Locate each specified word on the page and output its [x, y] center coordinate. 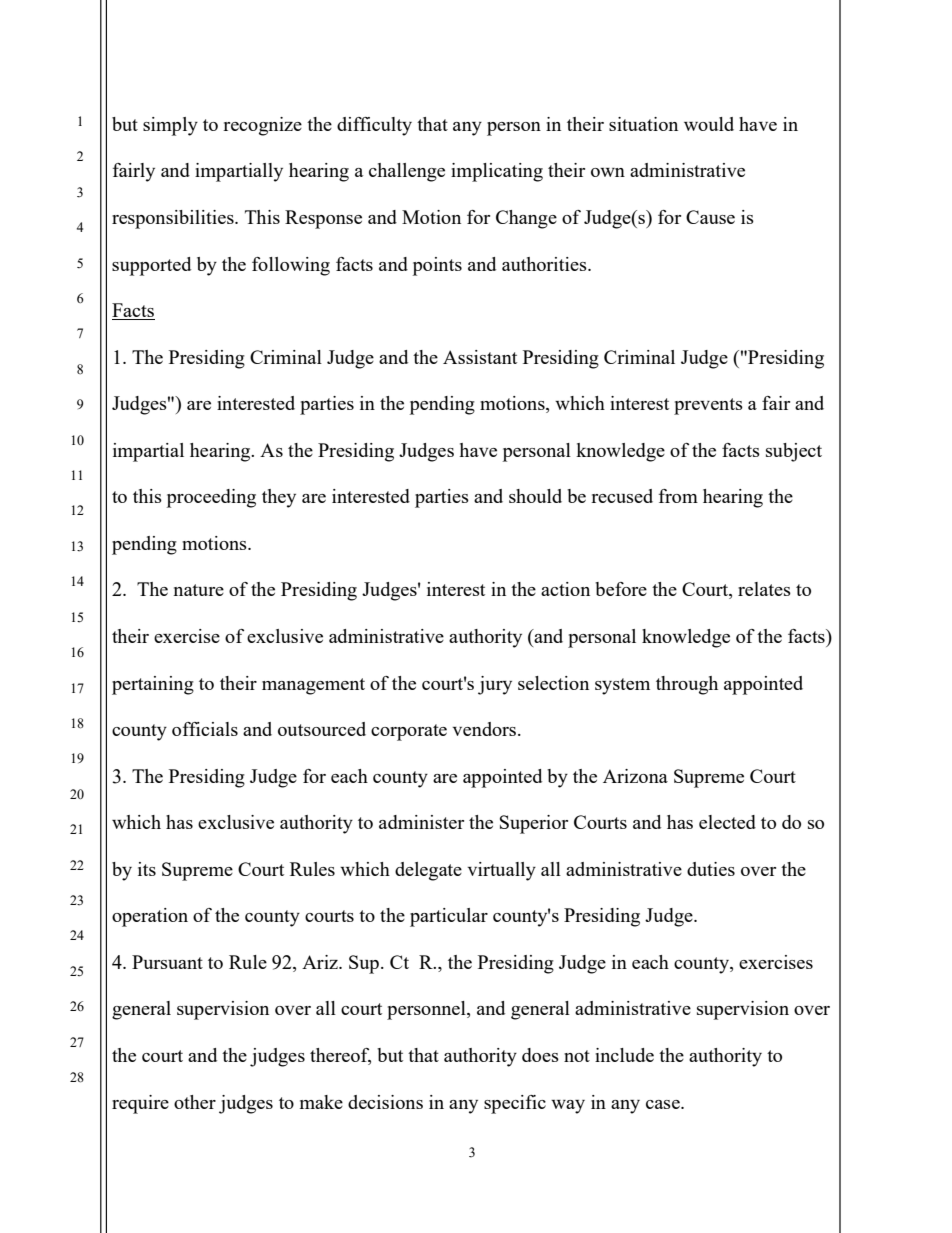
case [664, 1104]
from [678, 496]
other [195, 1102]
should [535, 496]
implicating [497, 172]
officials [205, 729]
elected [727, 822]
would [709, 124]
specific [515, 1104]
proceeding [211, 498]
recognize [262, 126]
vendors [485, 729]
